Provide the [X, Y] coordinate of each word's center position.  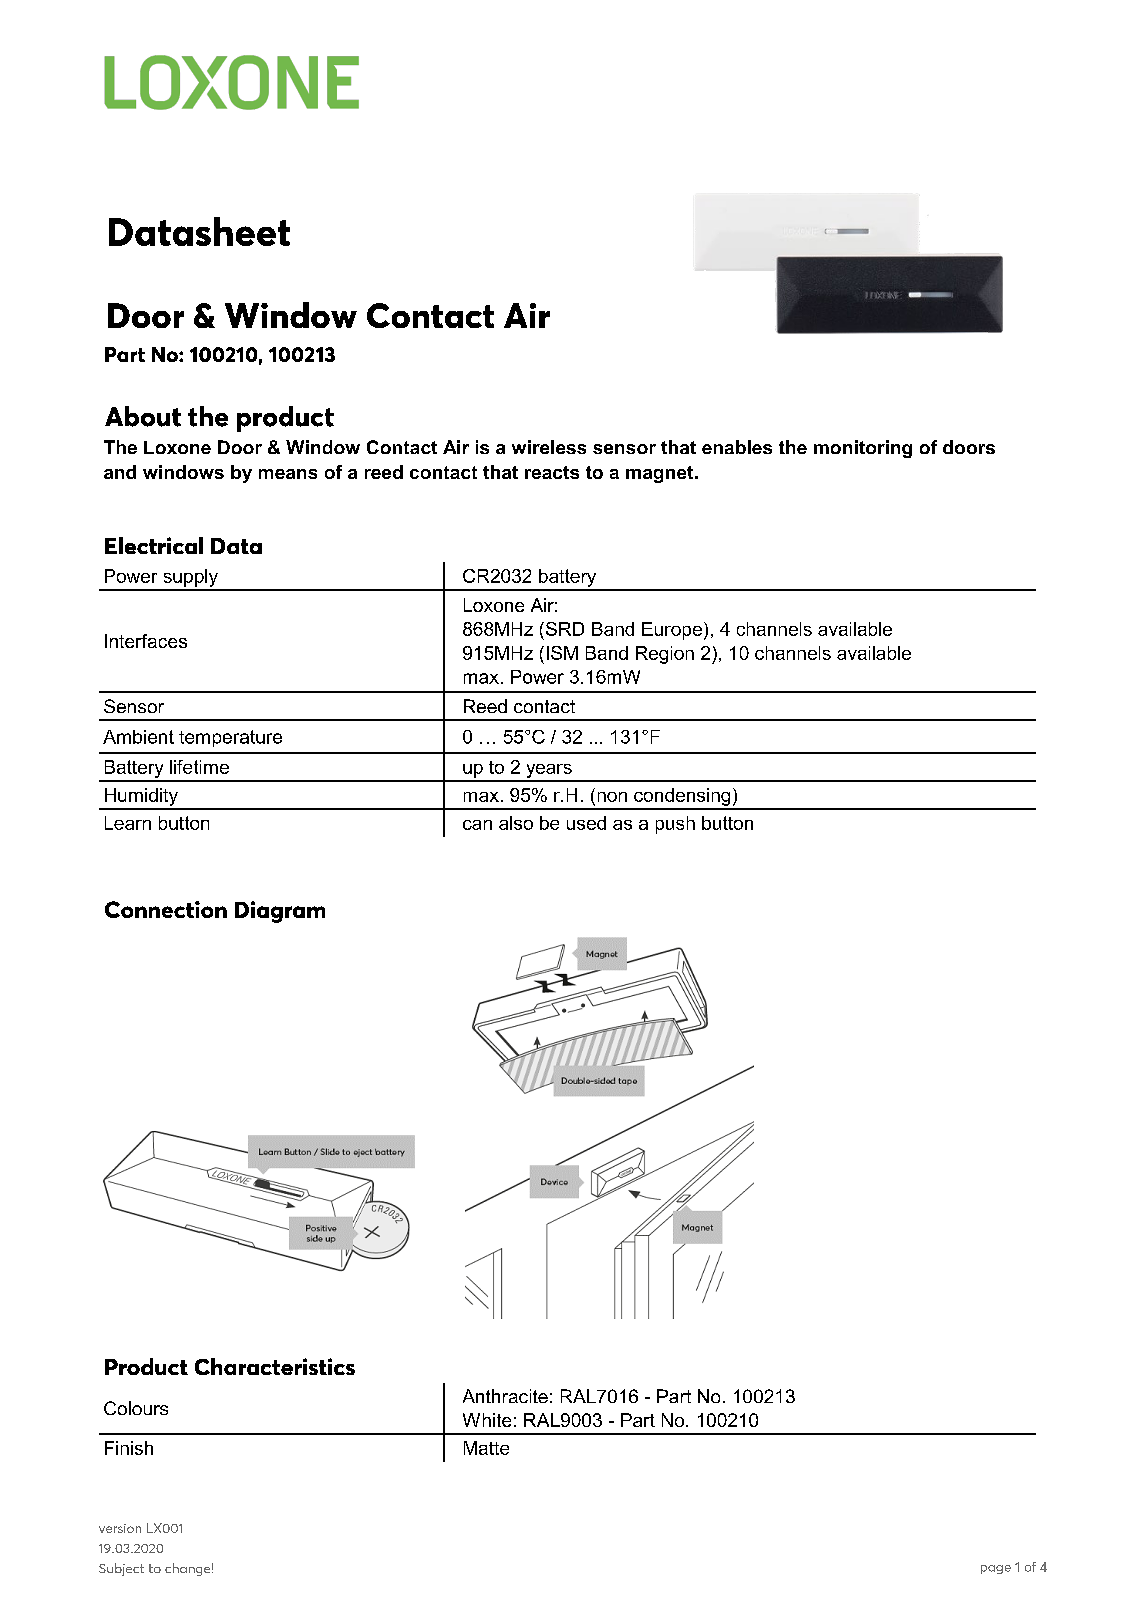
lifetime [199, 767]
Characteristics [275, 1366]
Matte [486, 1448]
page [996, 1569]
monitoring [863, 449]
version [120, 1528]
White [487, 1420]
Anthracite [505, 1396]
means [288, 474]
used [586, 823]
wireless [549, 447]
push [675, 825]
